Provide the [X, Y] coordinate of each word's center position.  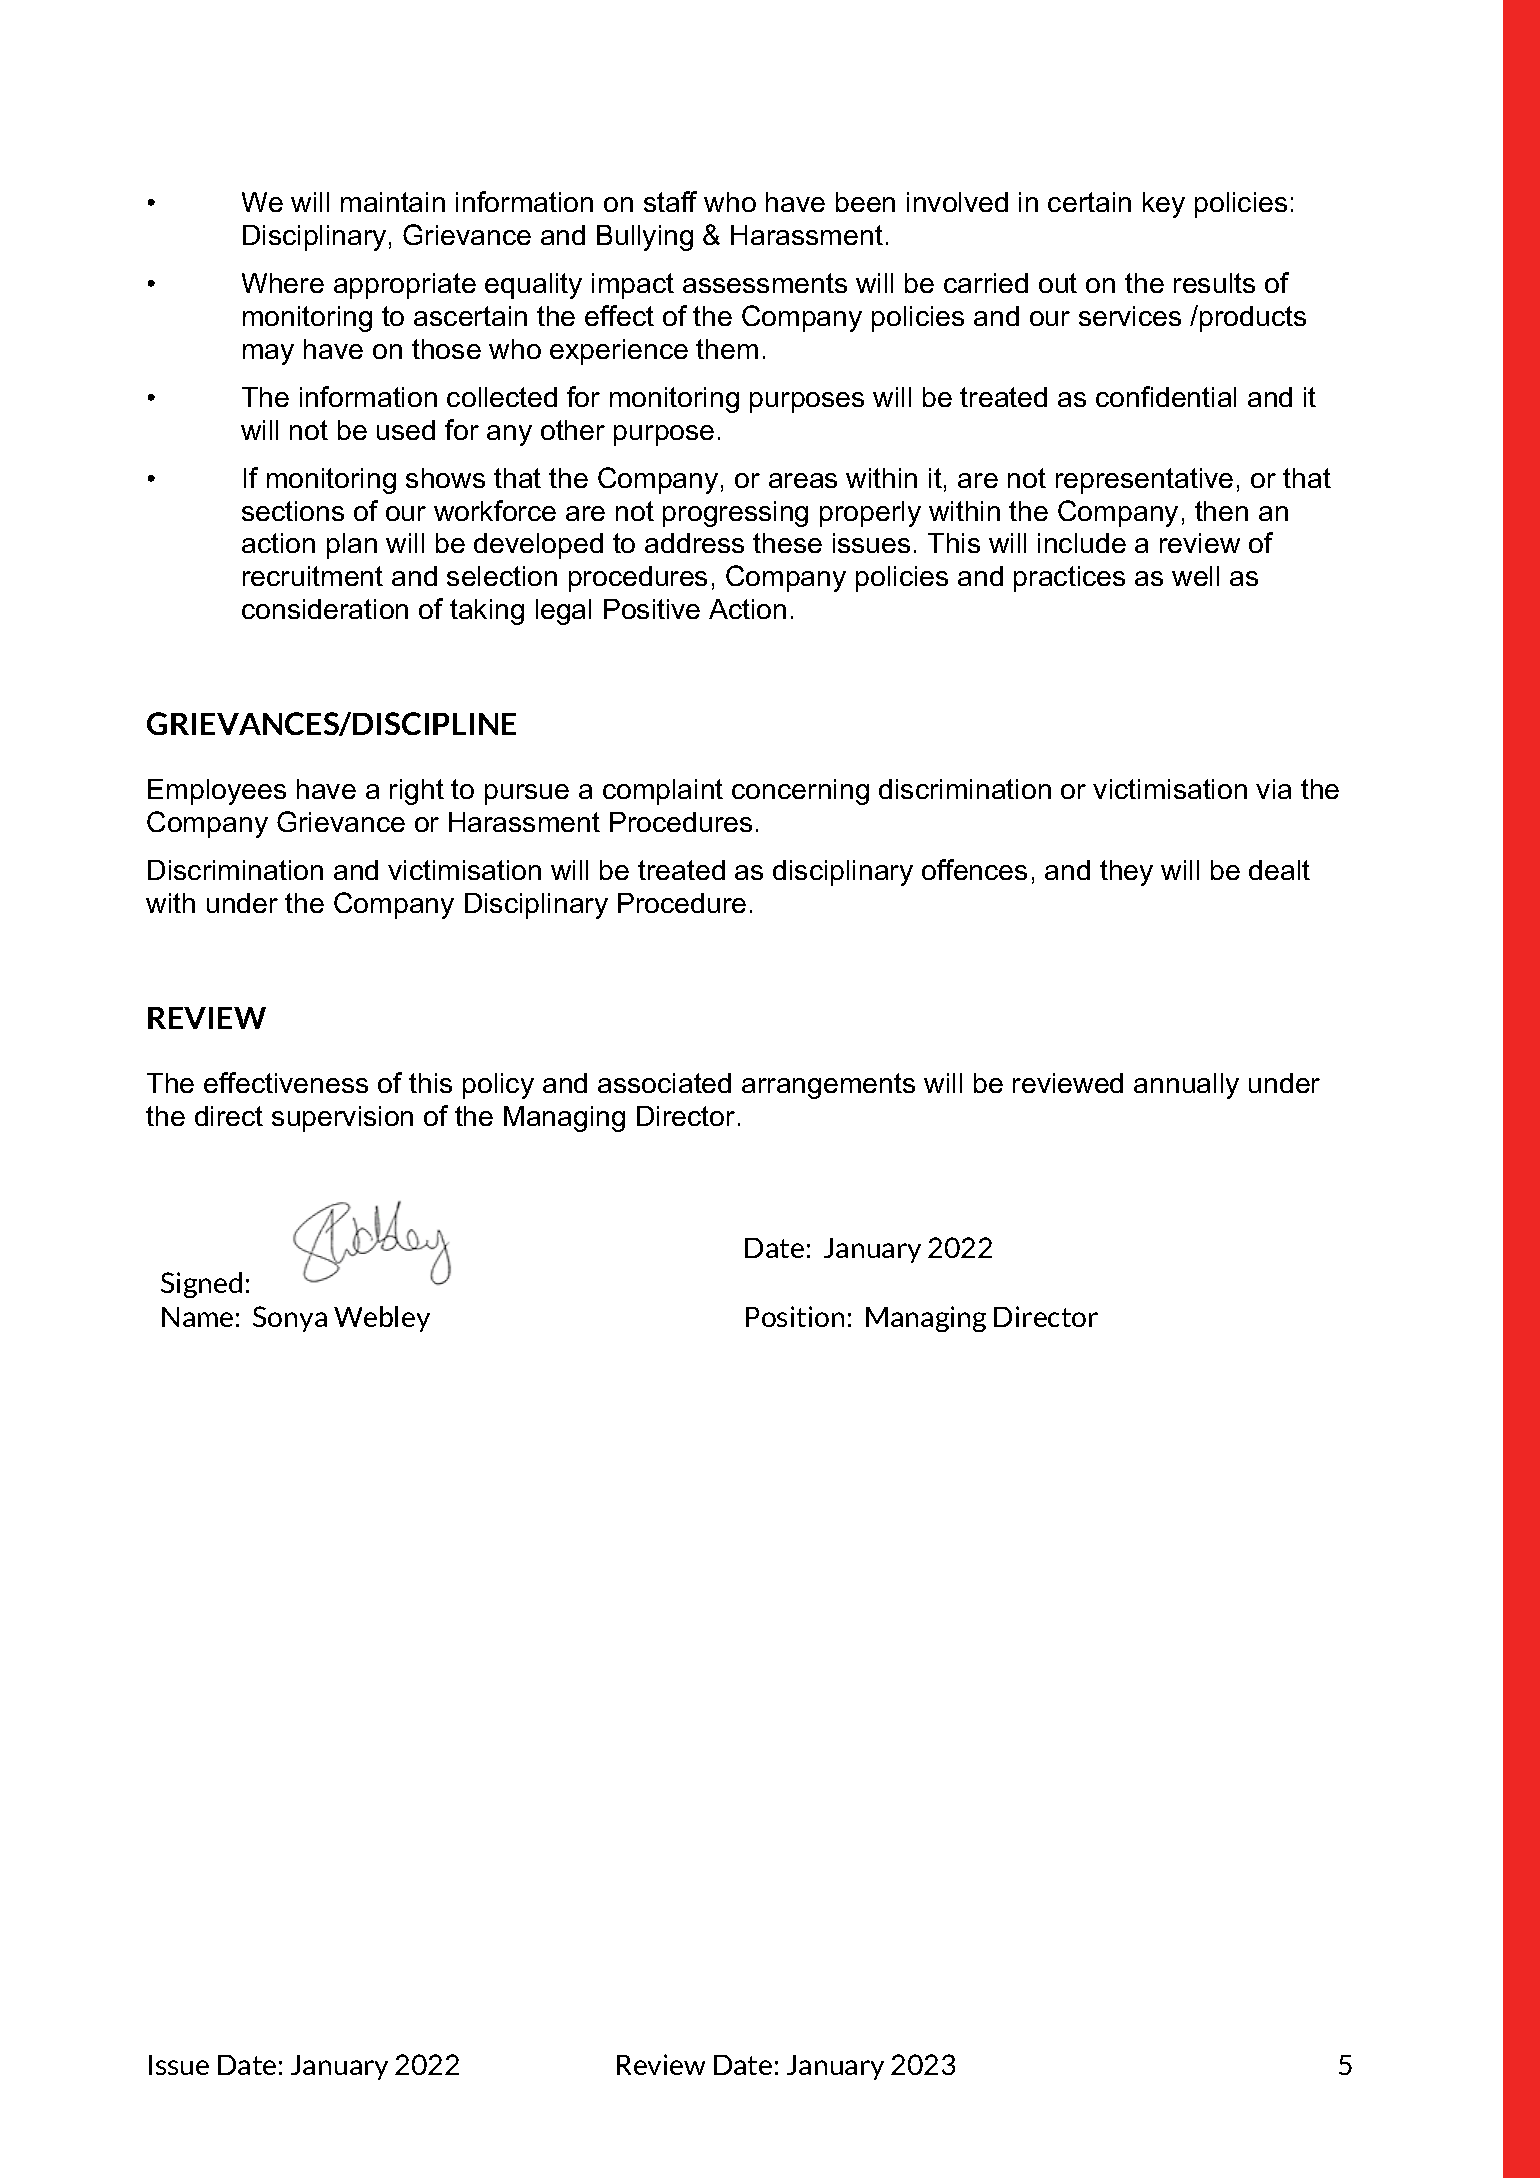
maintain [393, 202]
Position [795, 1316]
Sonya [290, 1319]
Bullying [645, 238]
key [1164, 205]
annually [1186, 1086]
